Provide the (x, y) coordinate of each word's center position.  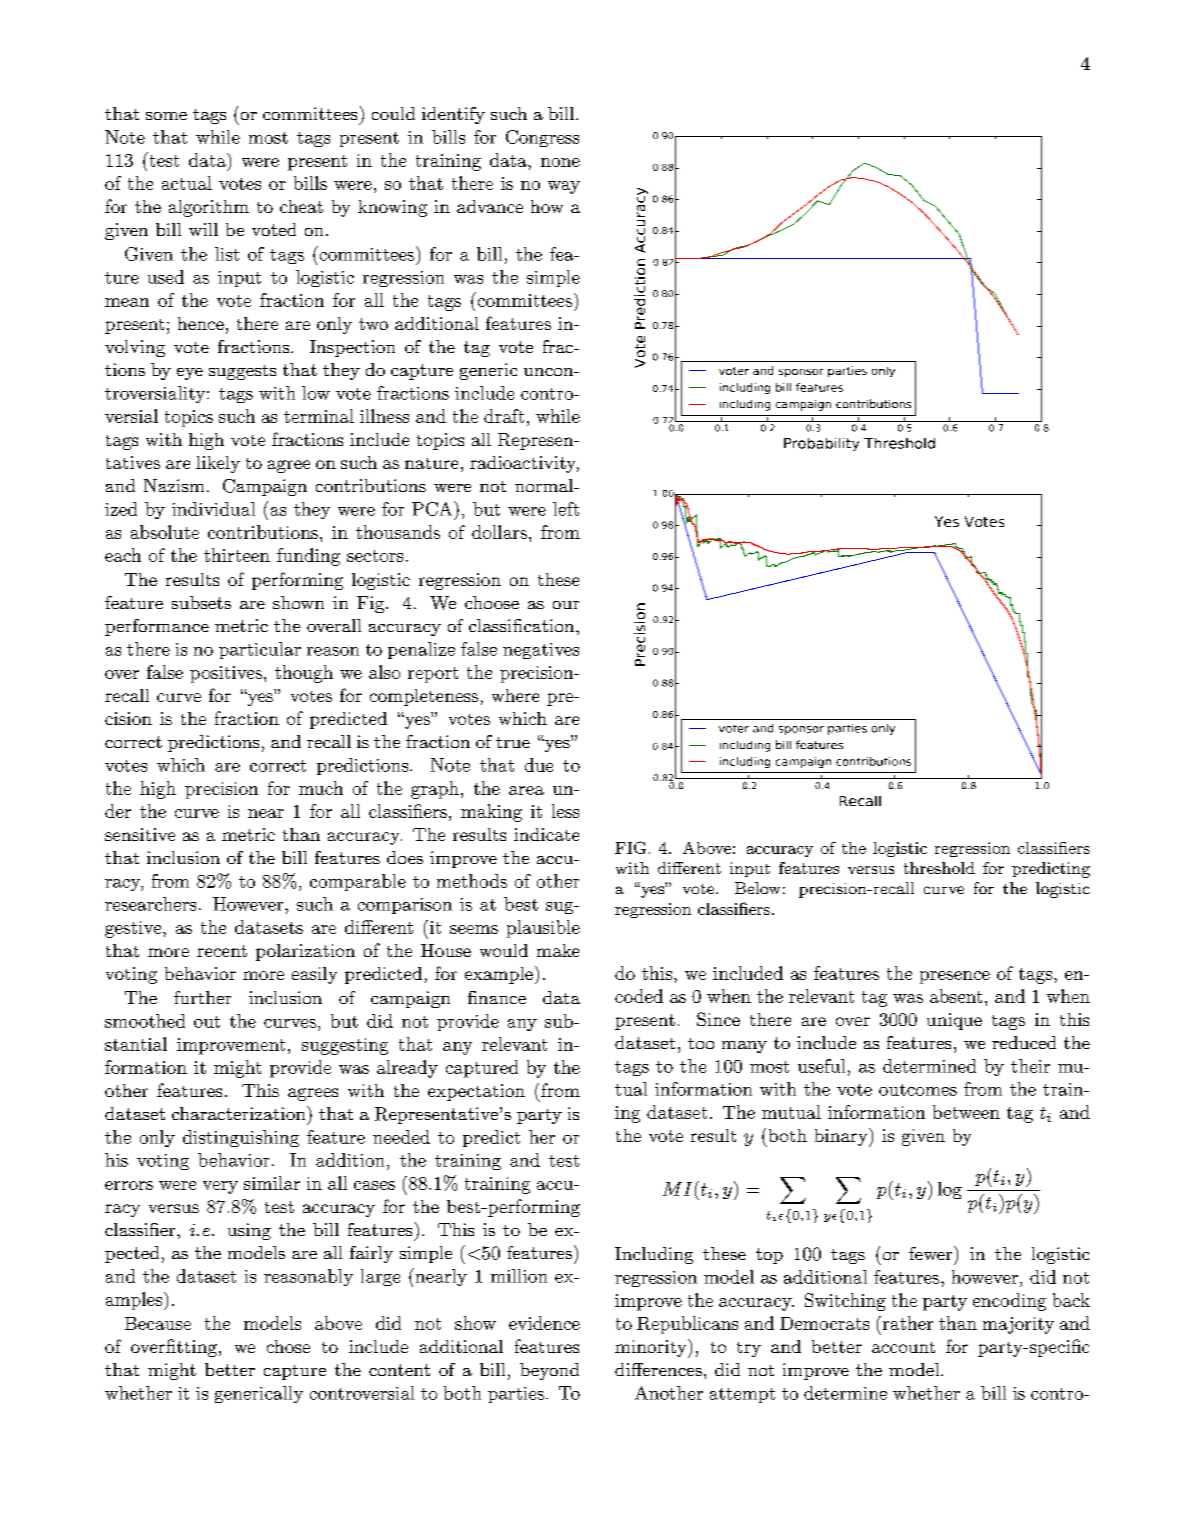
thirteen (237, 555)
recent (222, 951)
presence (955, 977)
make (558, 950)
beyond (549, 1371)
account (903, 1347)
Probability (821, 444)
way (564, 187)
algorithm (209, 208)
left (566, 509)
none (560, 162)
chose (288, 1346)
